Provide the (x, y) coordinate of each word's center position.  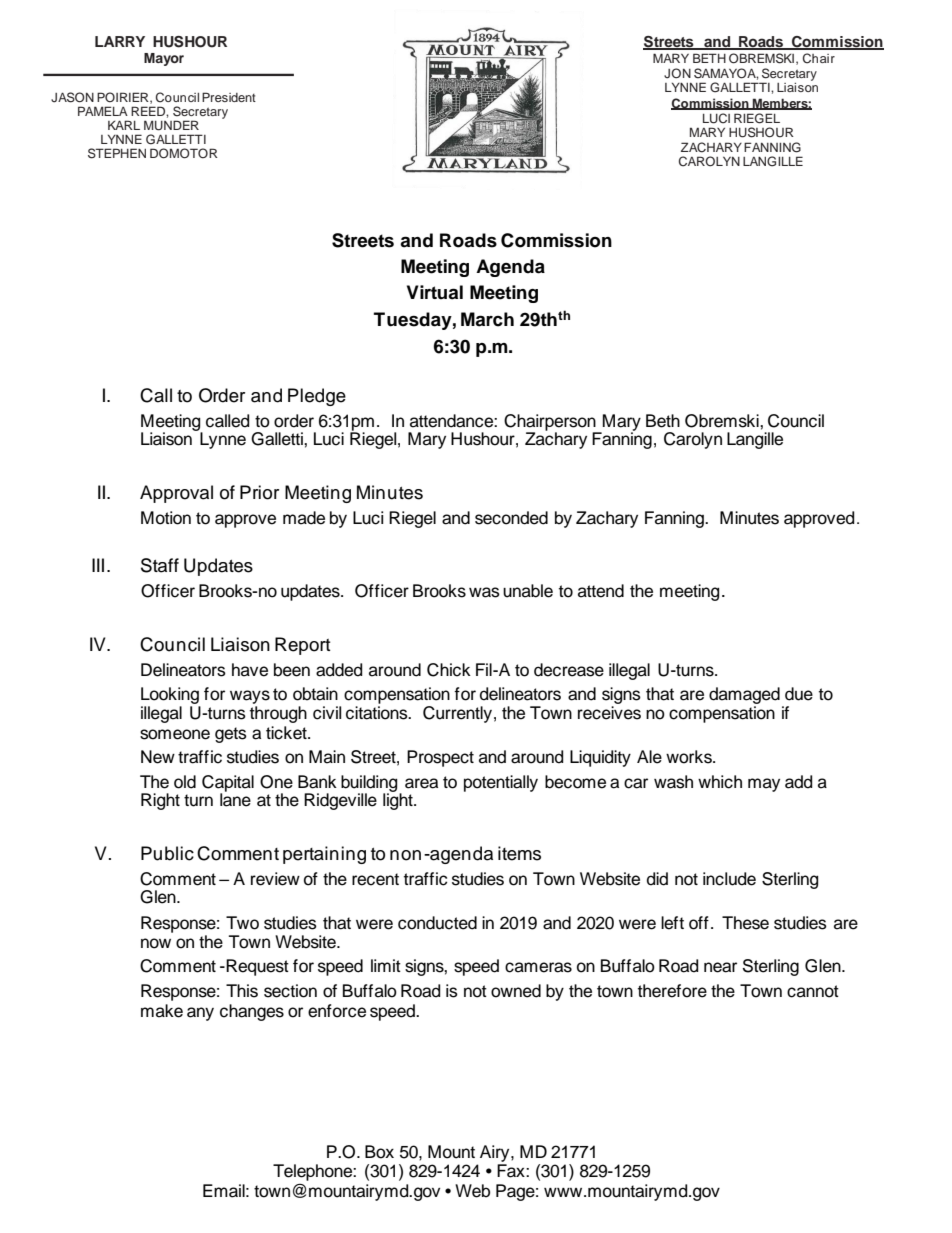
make (162, 1011)
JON (677, 73)
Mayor (164, 59)
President (229, 97)
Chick (449, 670)
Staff (160, 565)
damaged (744, 695)
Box (379, 1152)
